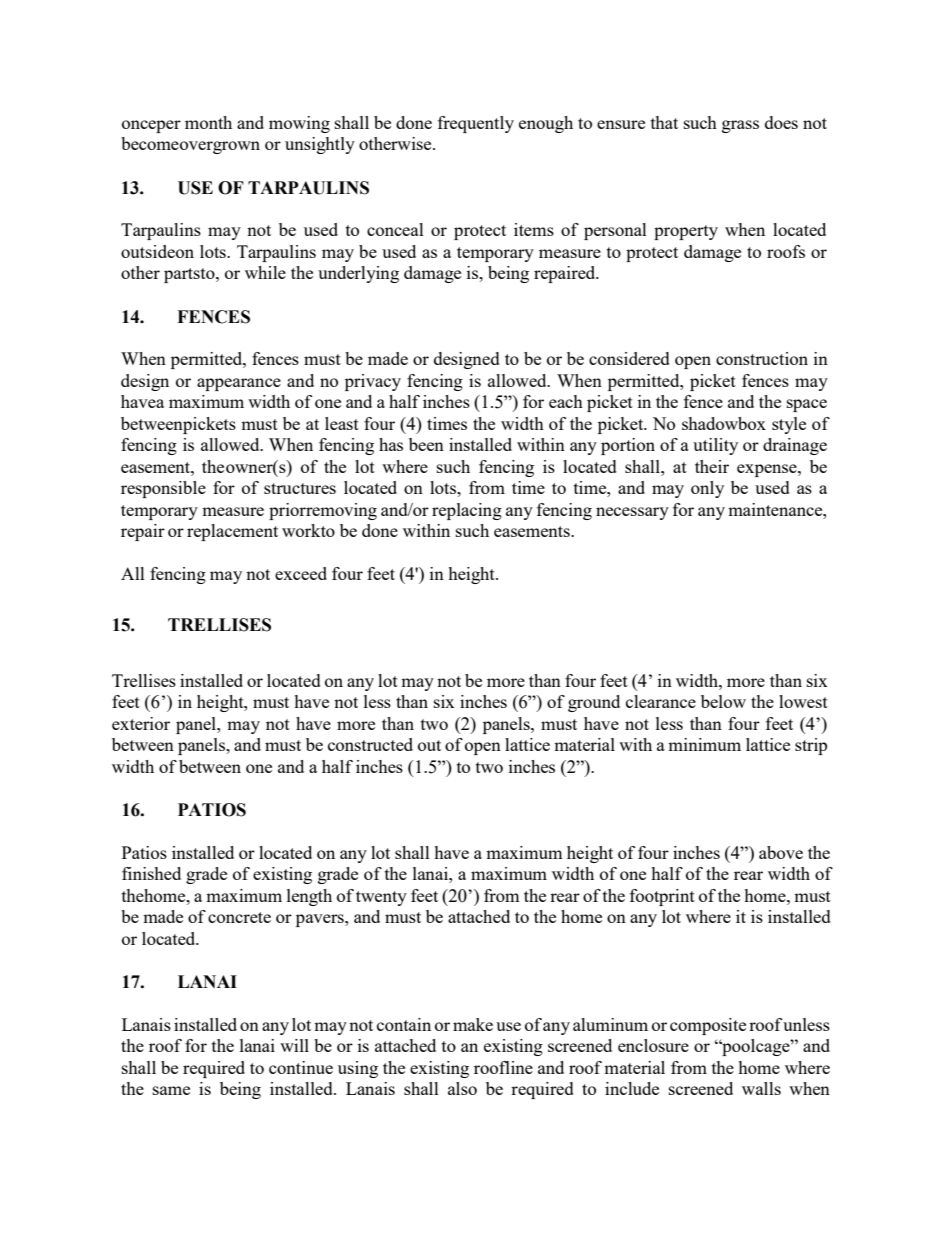 This document has width=952, height=1233. Describe the element at coordinates (740, 126) in the document. I see `grass` at that location.
